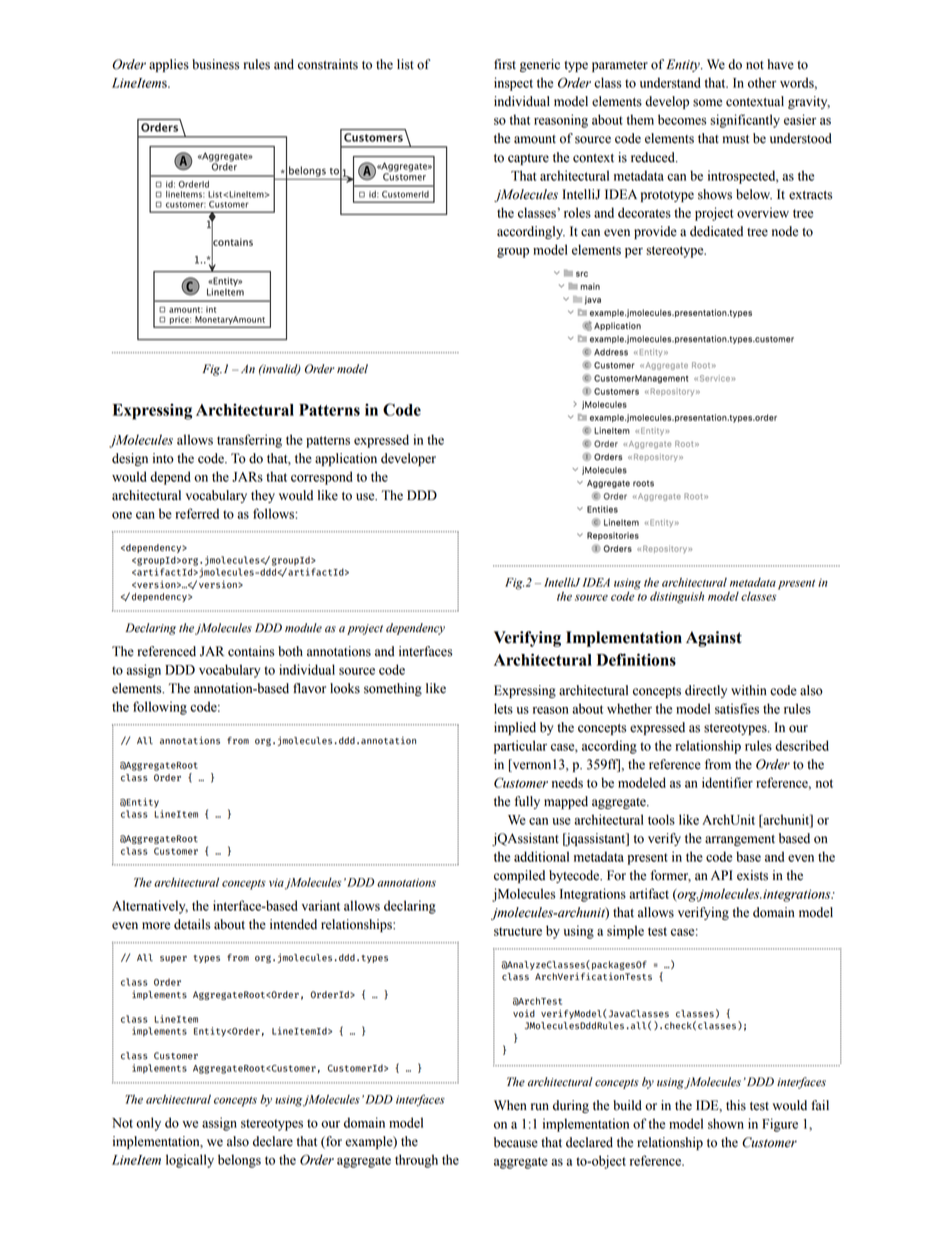  What do you see at coordinates (215, 64) in the document?
I see `business` at bounding box center [215, 64].
